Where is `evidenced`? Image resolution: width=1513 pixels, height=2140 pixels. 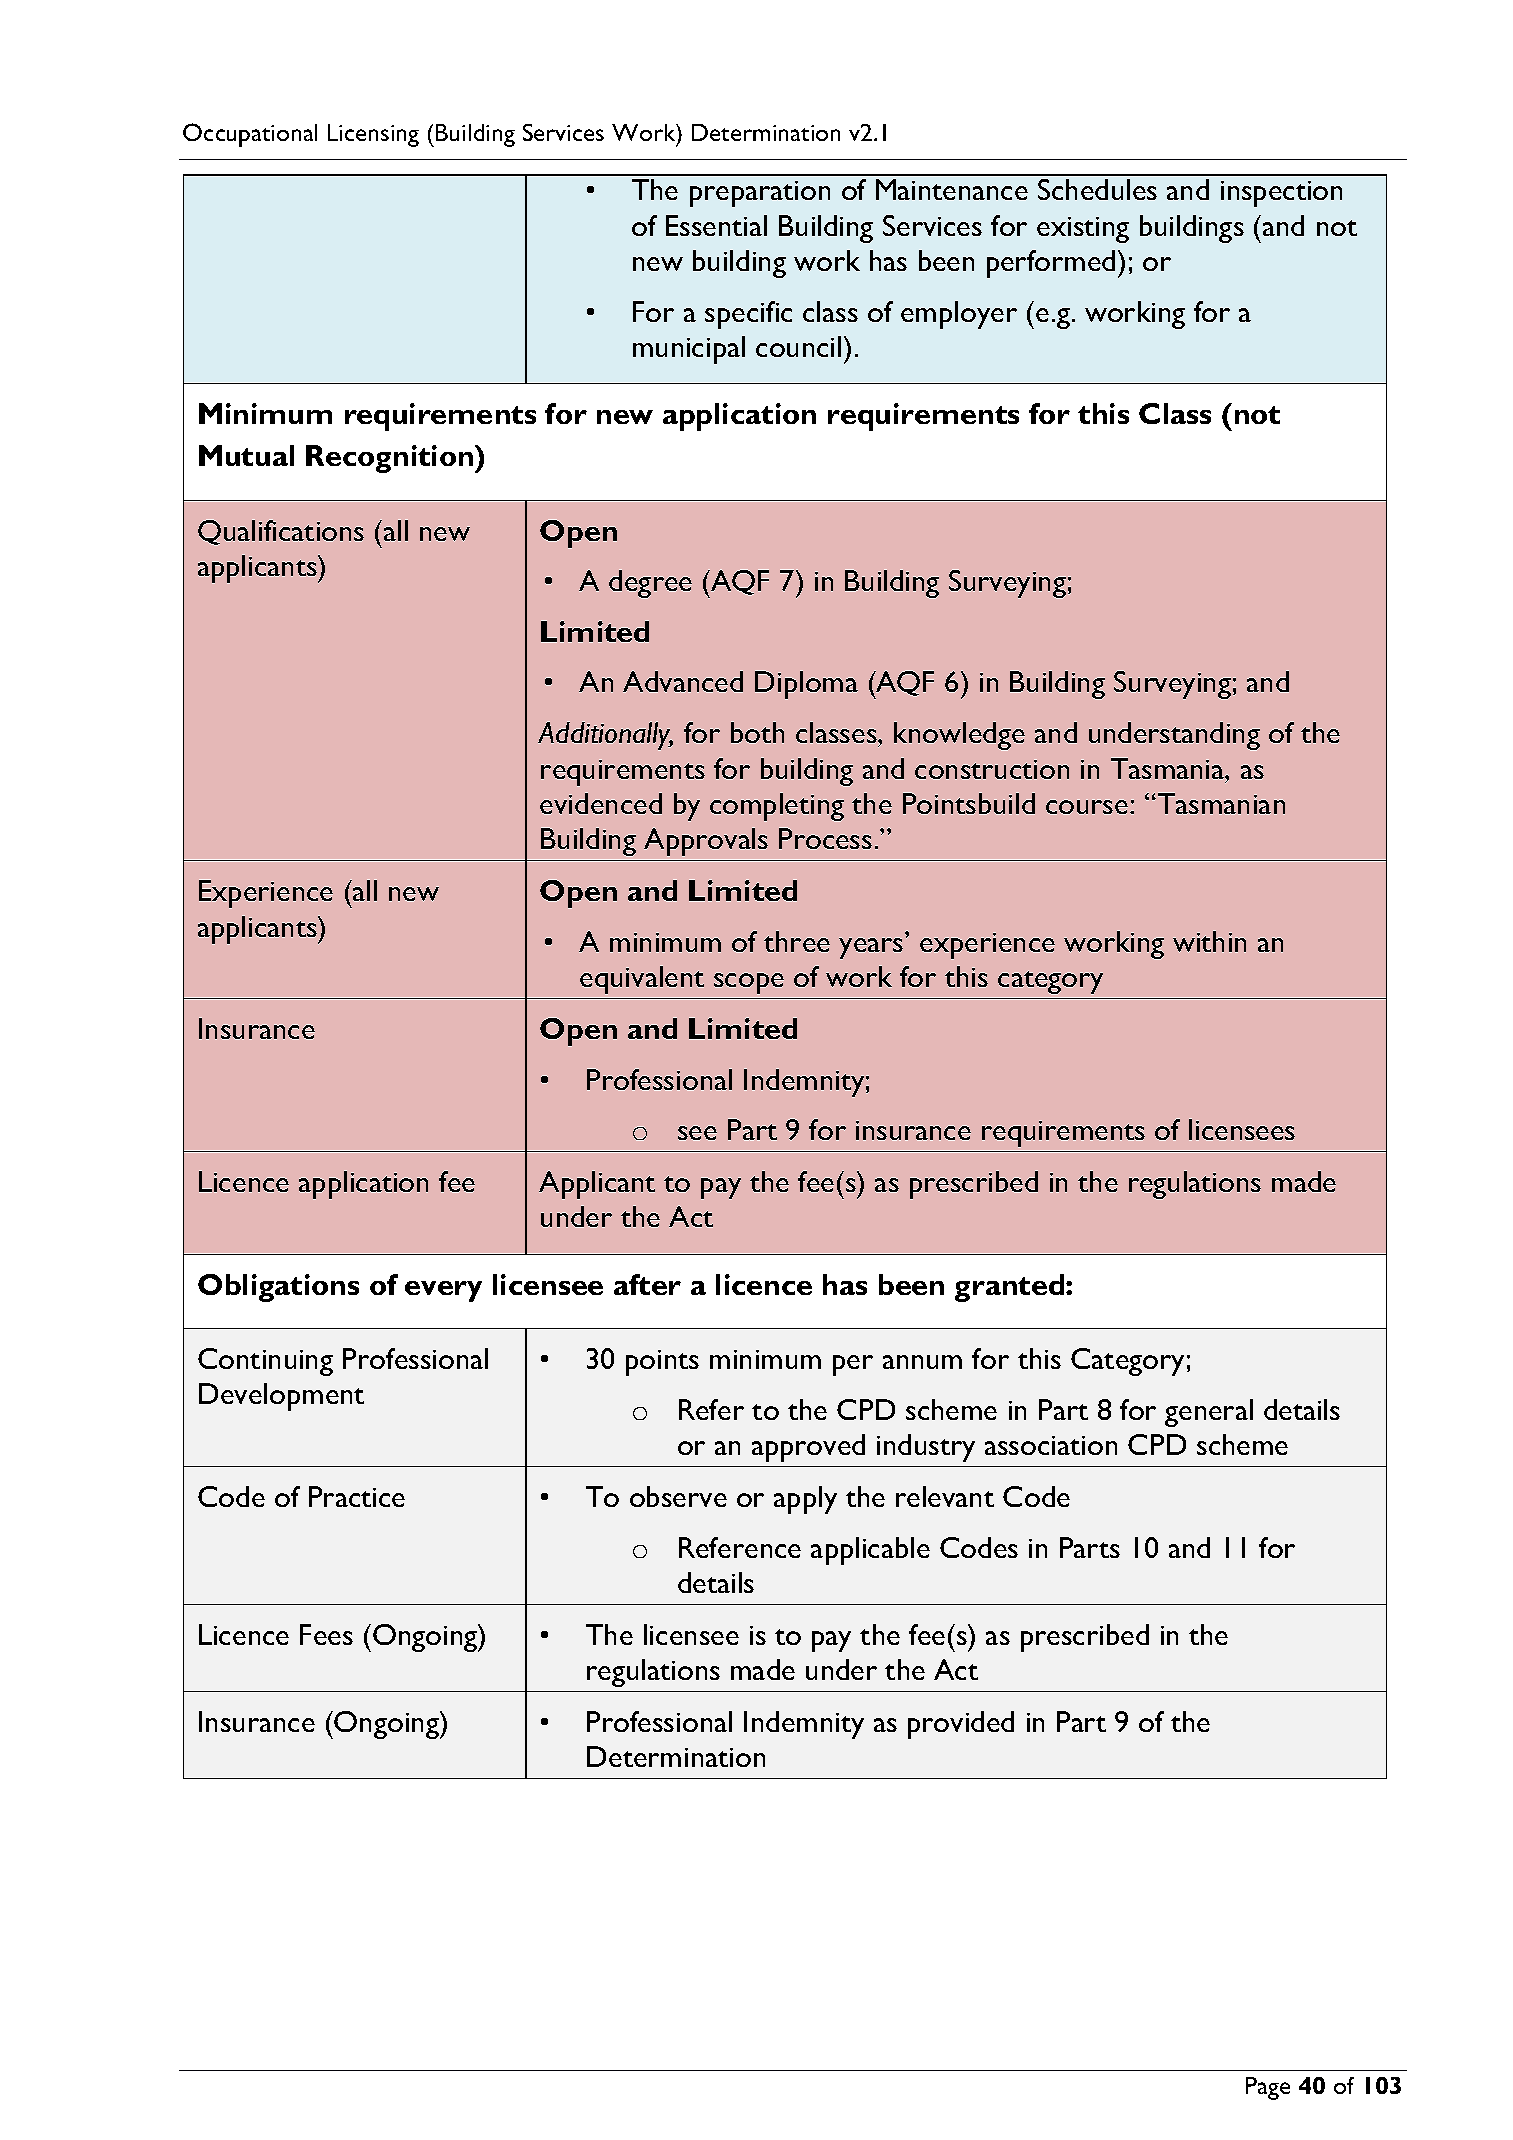 evidenced is located at coordinates (601, 803).
